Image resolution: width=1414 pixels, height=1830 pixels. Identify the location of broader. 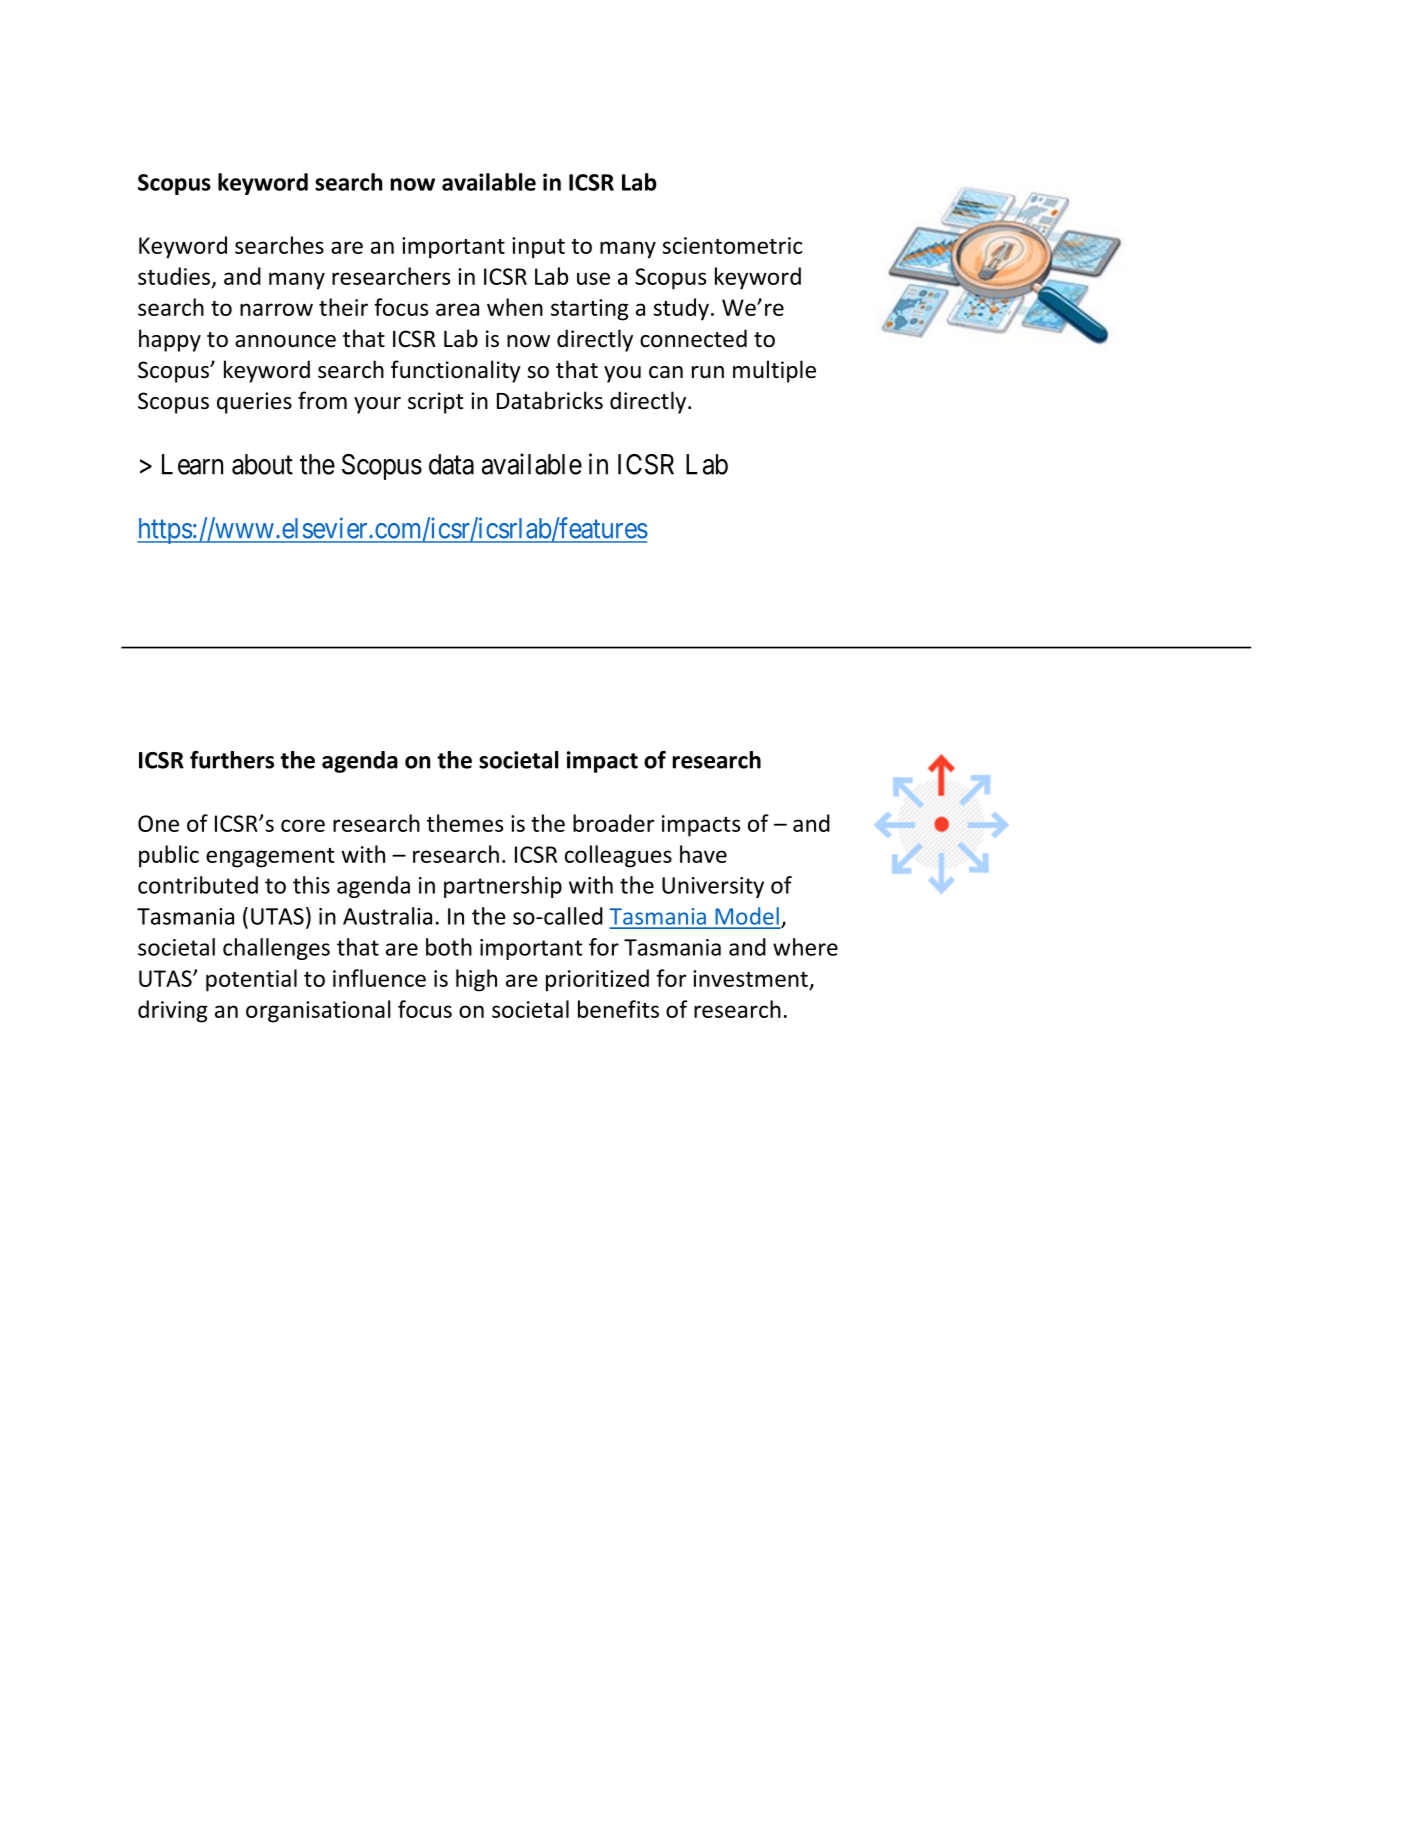
(613, 823).
